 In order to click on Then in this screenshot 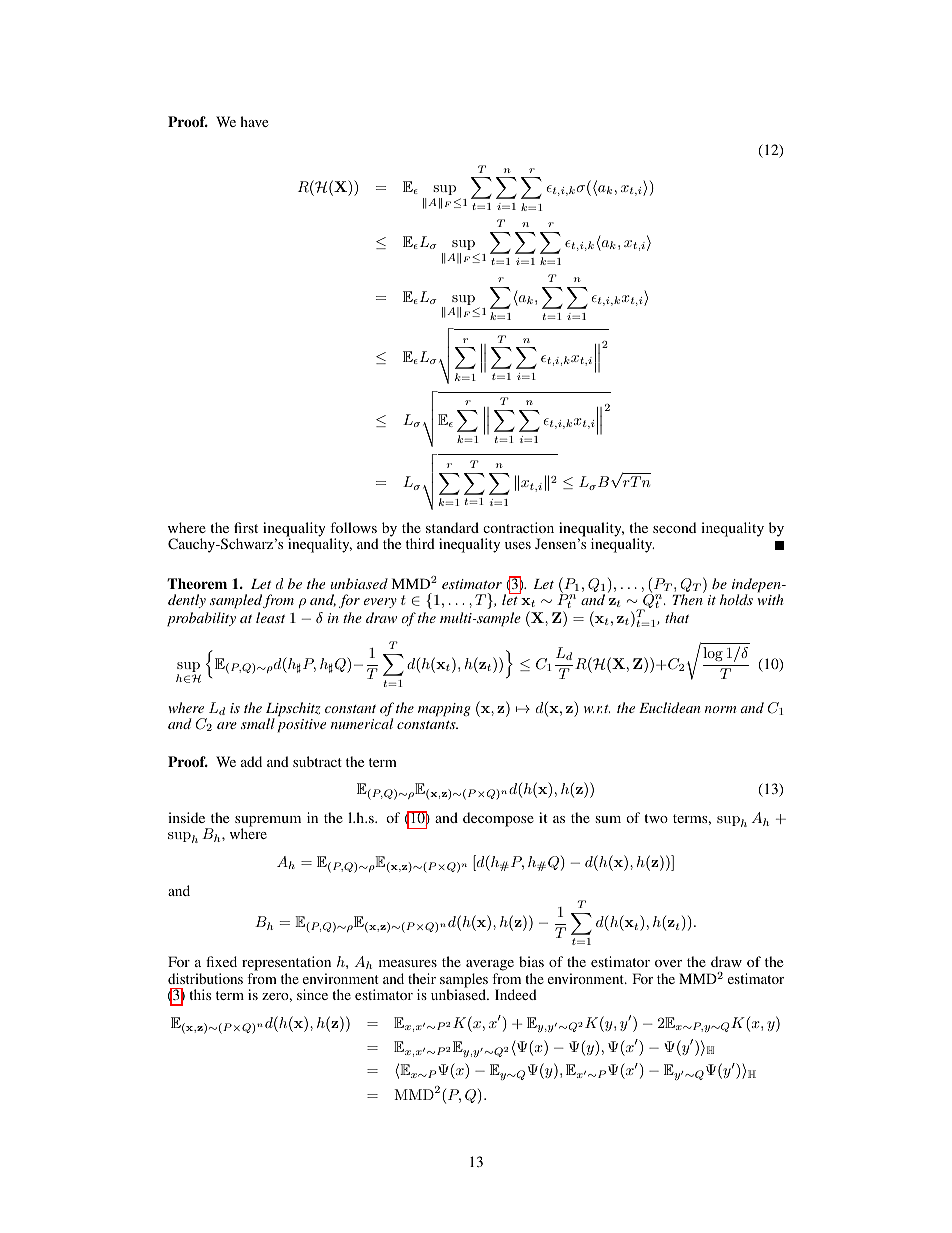, I will do `click(688, 598)`.
